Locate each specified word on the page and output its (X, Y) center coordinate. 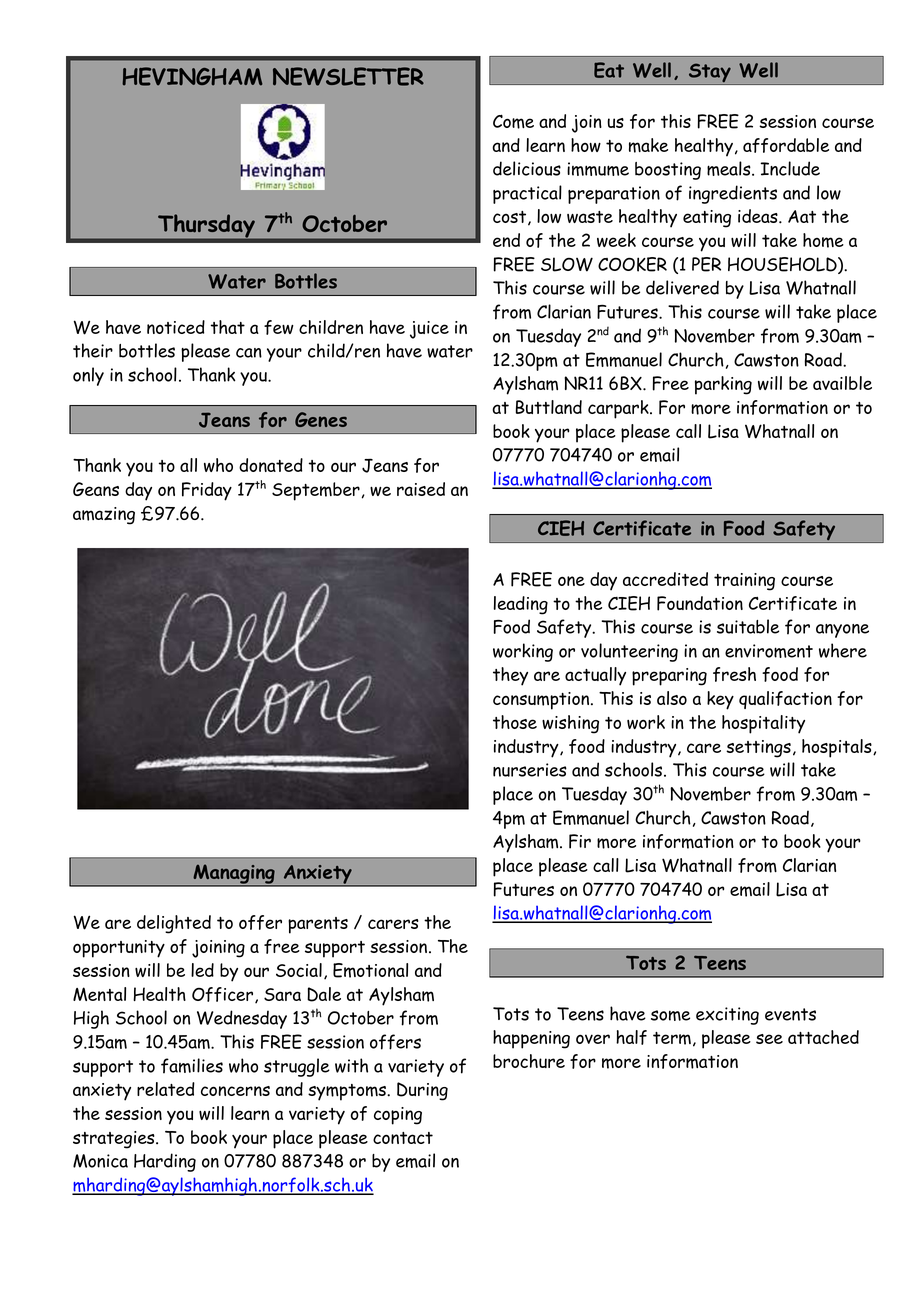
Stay (710, 74)
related (166, 1089)
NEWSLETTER (348, 76)
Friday (207, 491)
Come (513, 121)
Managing (234, 875)
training (744, 582)
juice (429, 330)
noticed (176, 327)
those (515, 722)
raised (421, 489)
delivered (682, 287)
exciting (727, 1016)
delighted (174, 924)
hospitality (763, 724)
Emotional (370, 970)
